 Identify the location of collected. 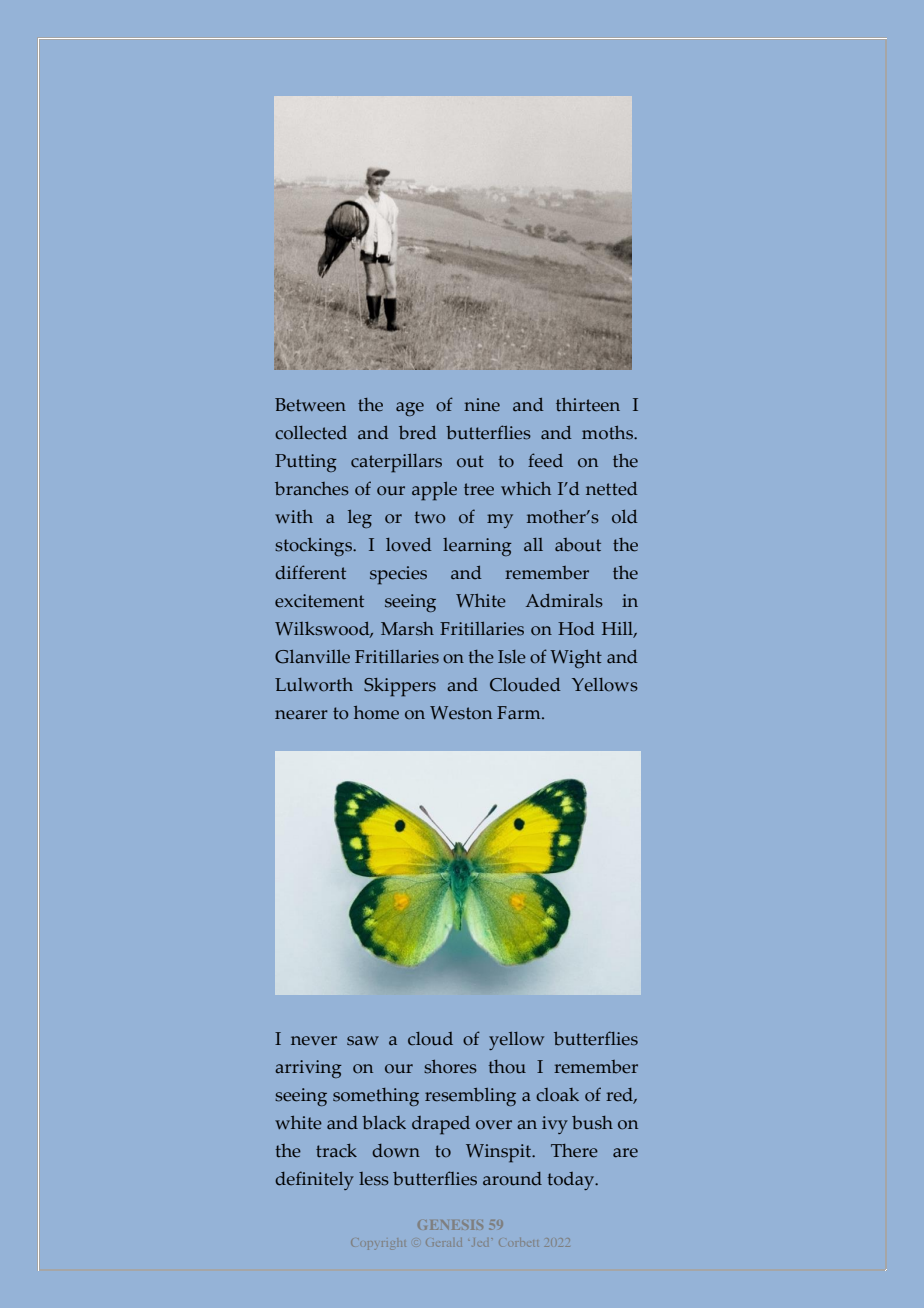
(311, 433).
